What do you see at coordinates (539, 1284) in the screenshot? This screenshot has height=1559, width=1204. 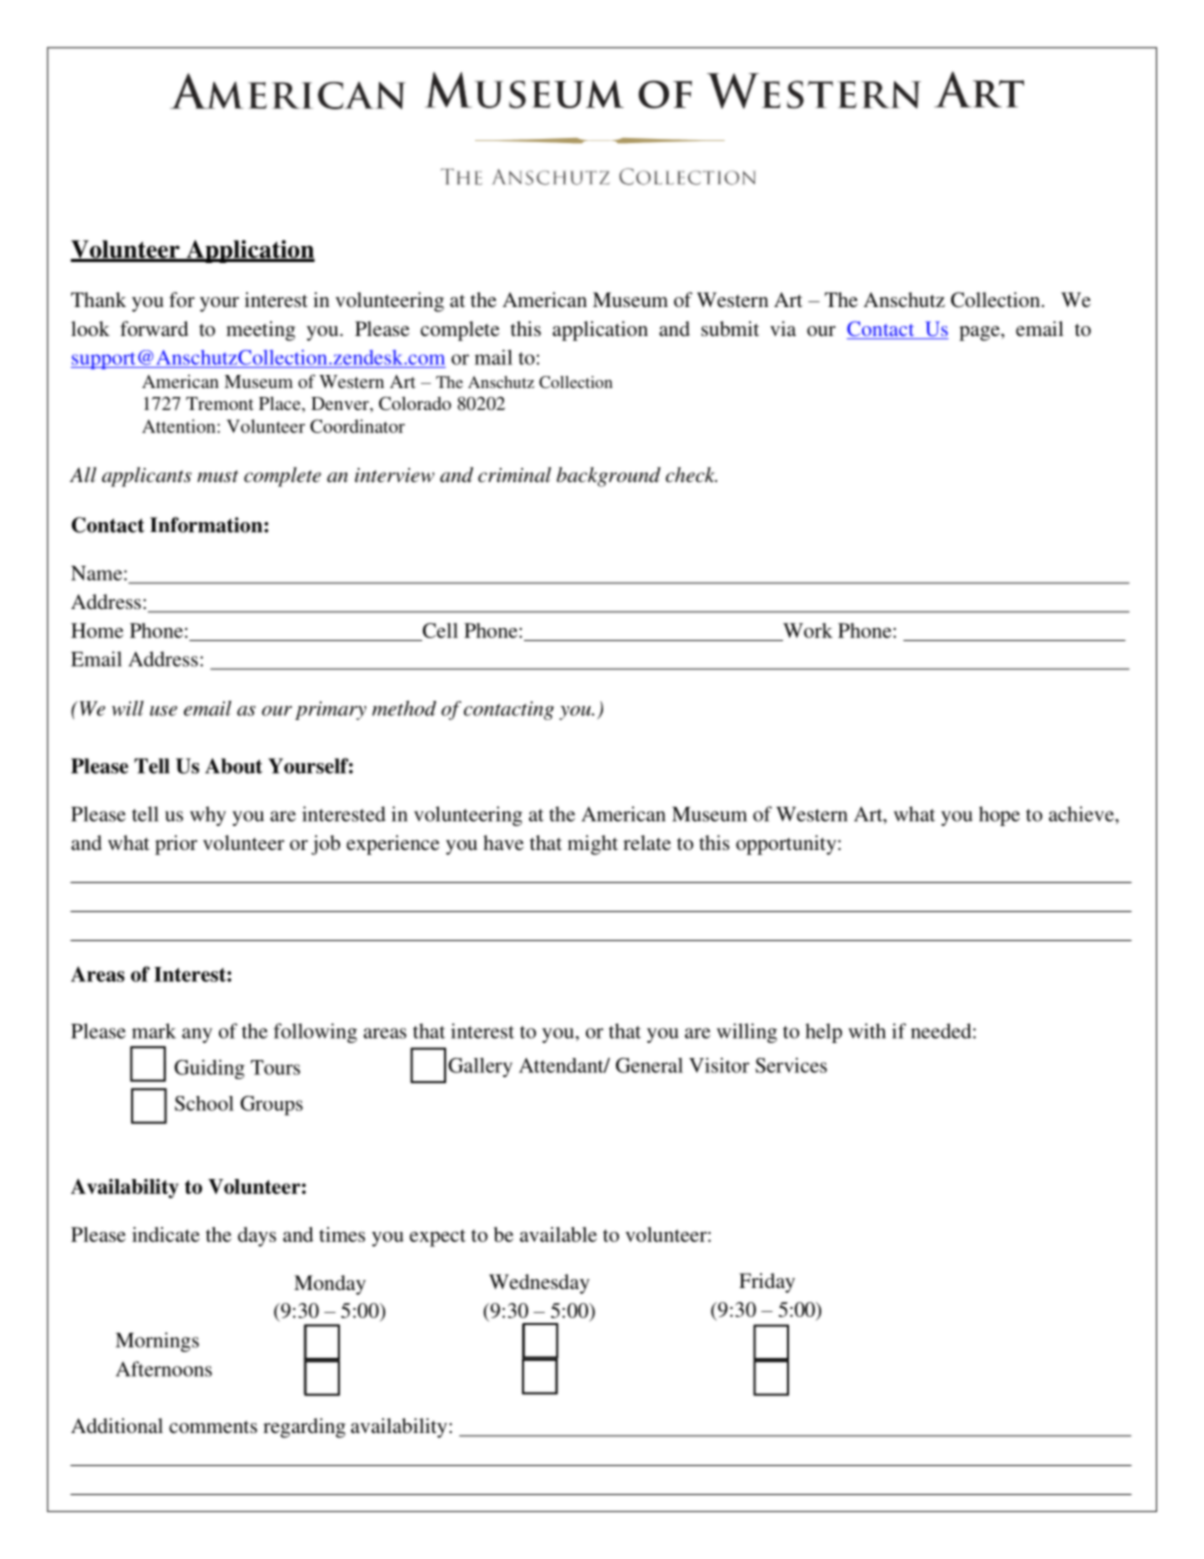 I see `Wednesday` at bounding box center [539, 1284].
